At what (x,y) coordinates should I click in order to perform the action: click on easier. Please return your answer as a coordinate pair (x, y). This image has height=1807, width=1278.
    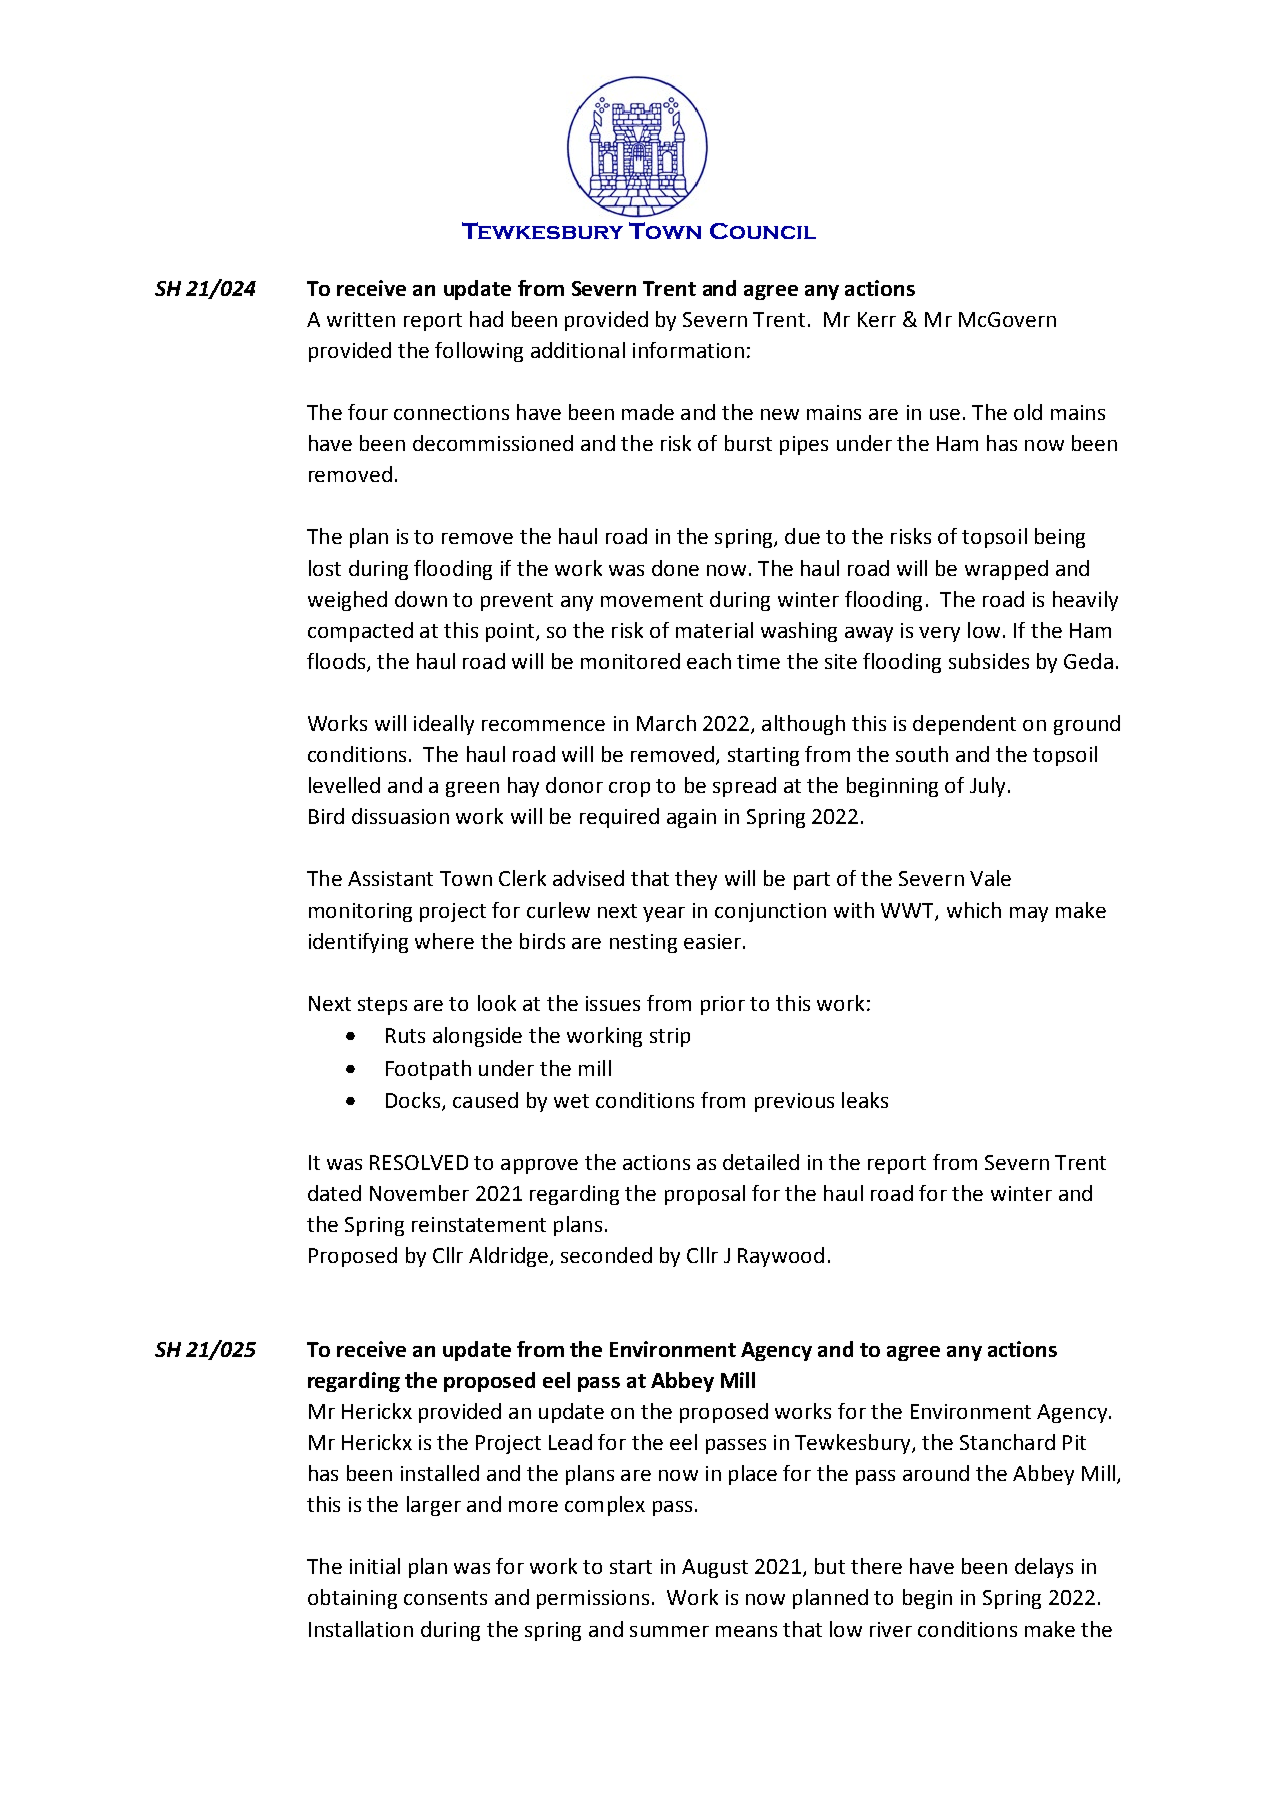
    Looking at the image, I should click on (712, 941).
